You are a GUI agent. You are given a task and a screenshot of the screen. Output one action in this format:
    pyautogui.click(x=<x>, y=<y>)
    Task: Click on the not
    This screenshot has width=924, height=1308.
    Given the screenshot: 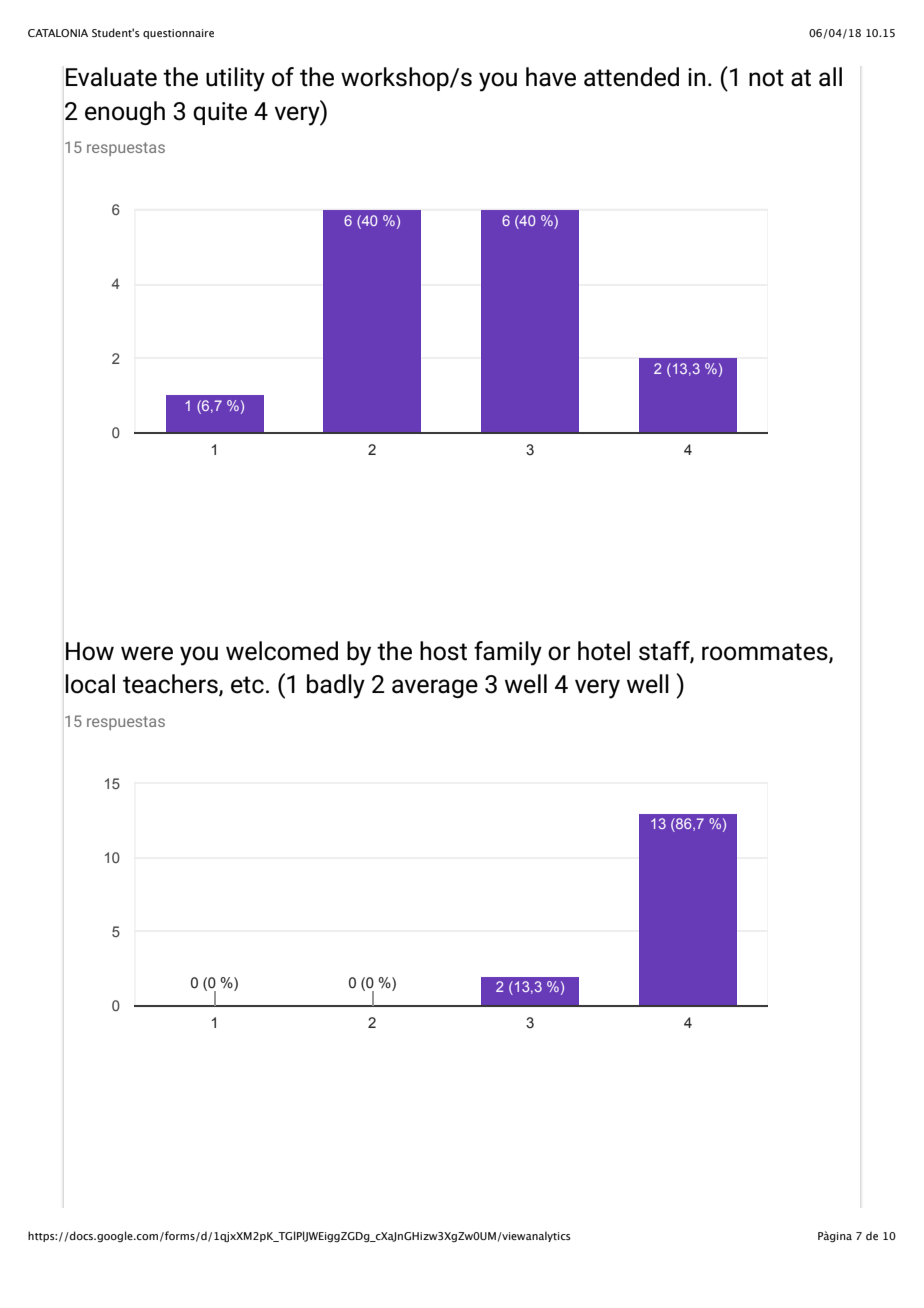 What is the action you would take?
    pyautogui.click(x=766, y=78)
